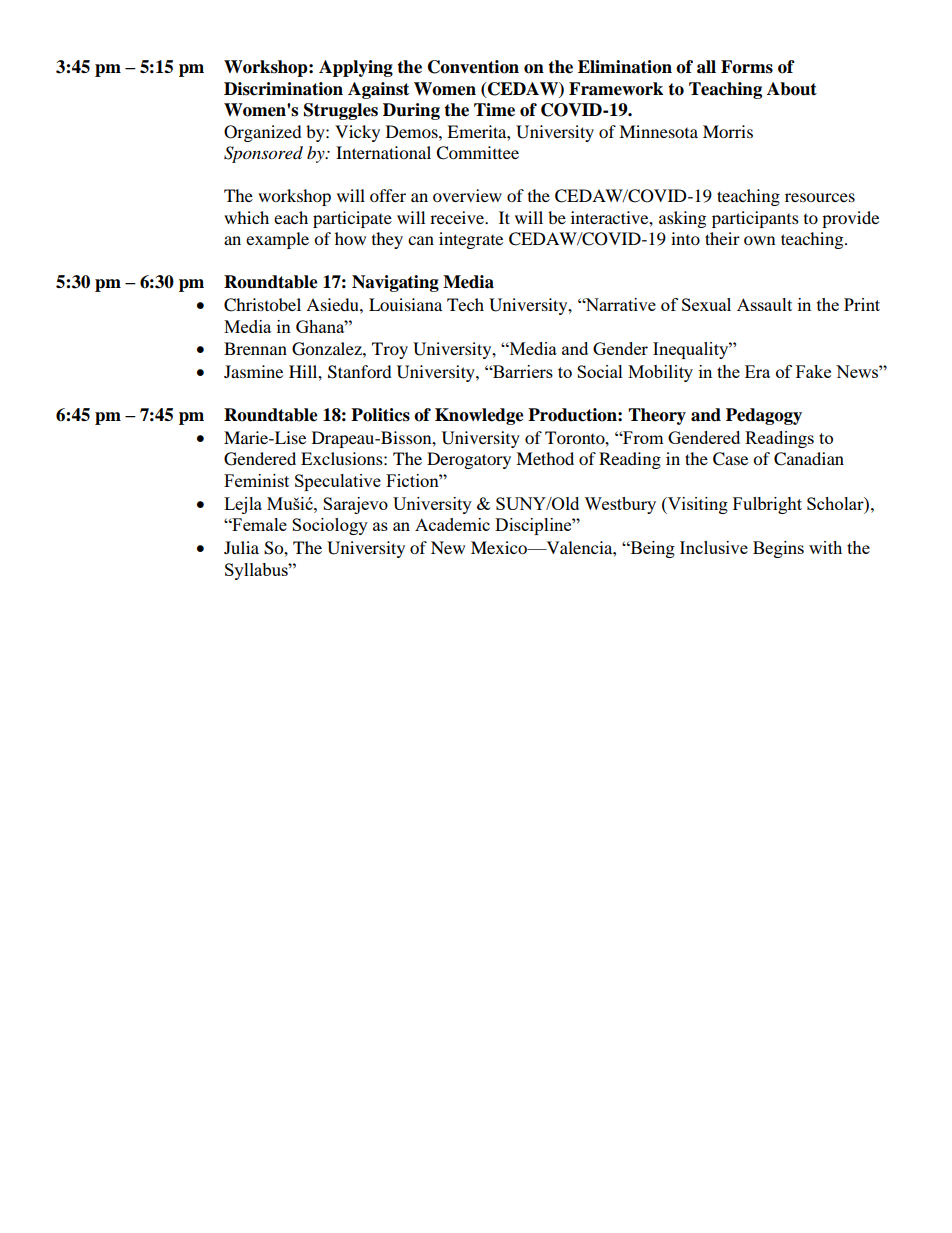  Describe the element at coordinates (792, 89) in the screenshot. I see `About` at that location.
